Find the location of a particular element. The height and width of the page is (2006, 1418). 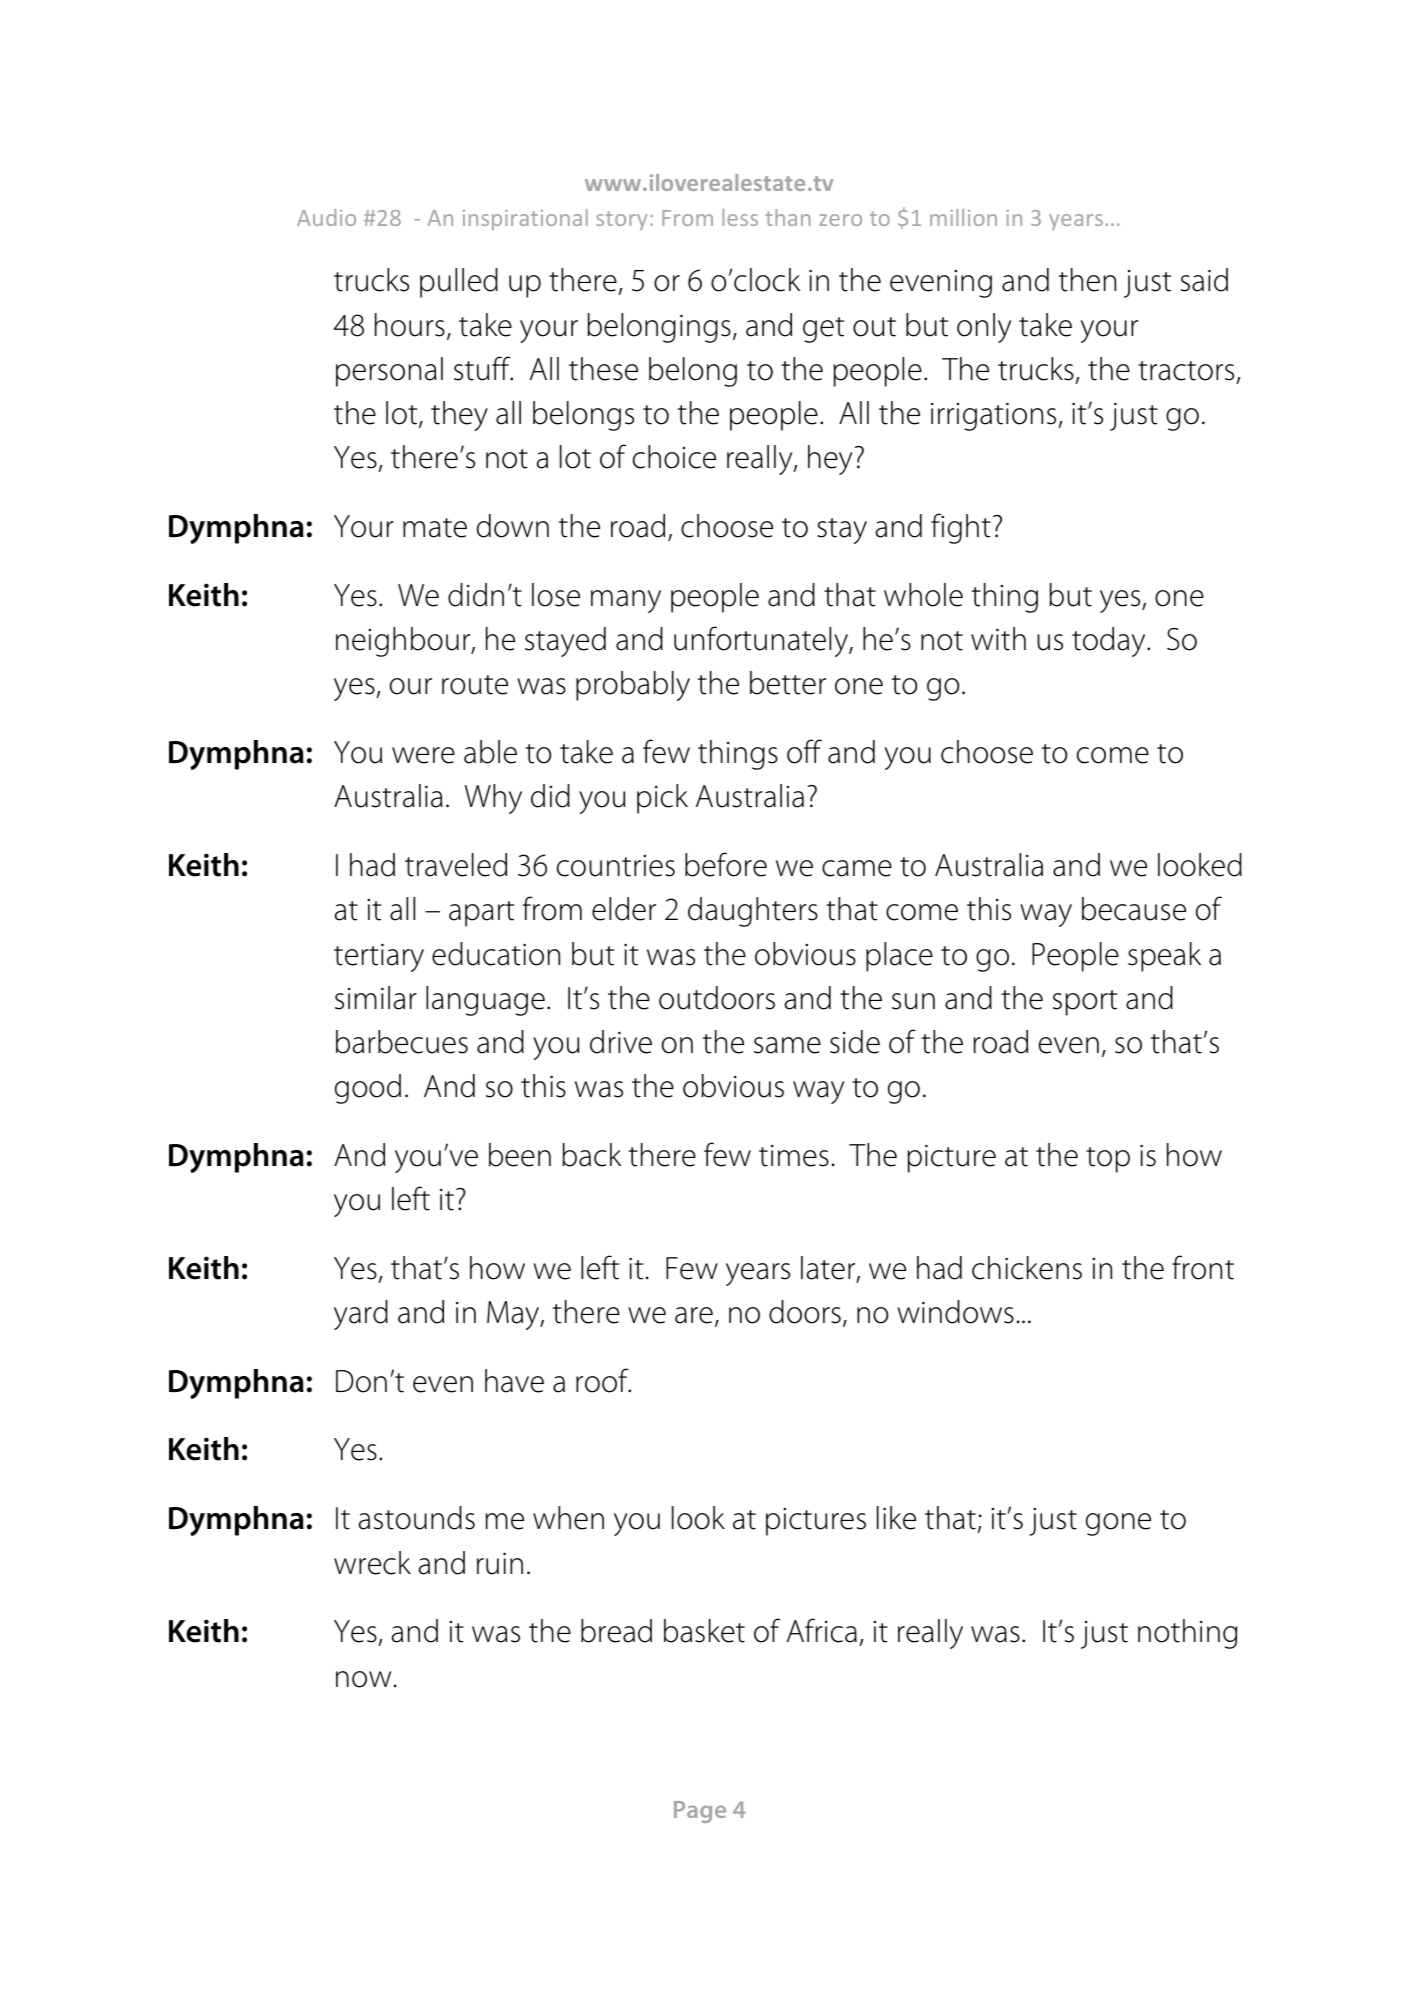

now is located at coordinates (363, 1679).
